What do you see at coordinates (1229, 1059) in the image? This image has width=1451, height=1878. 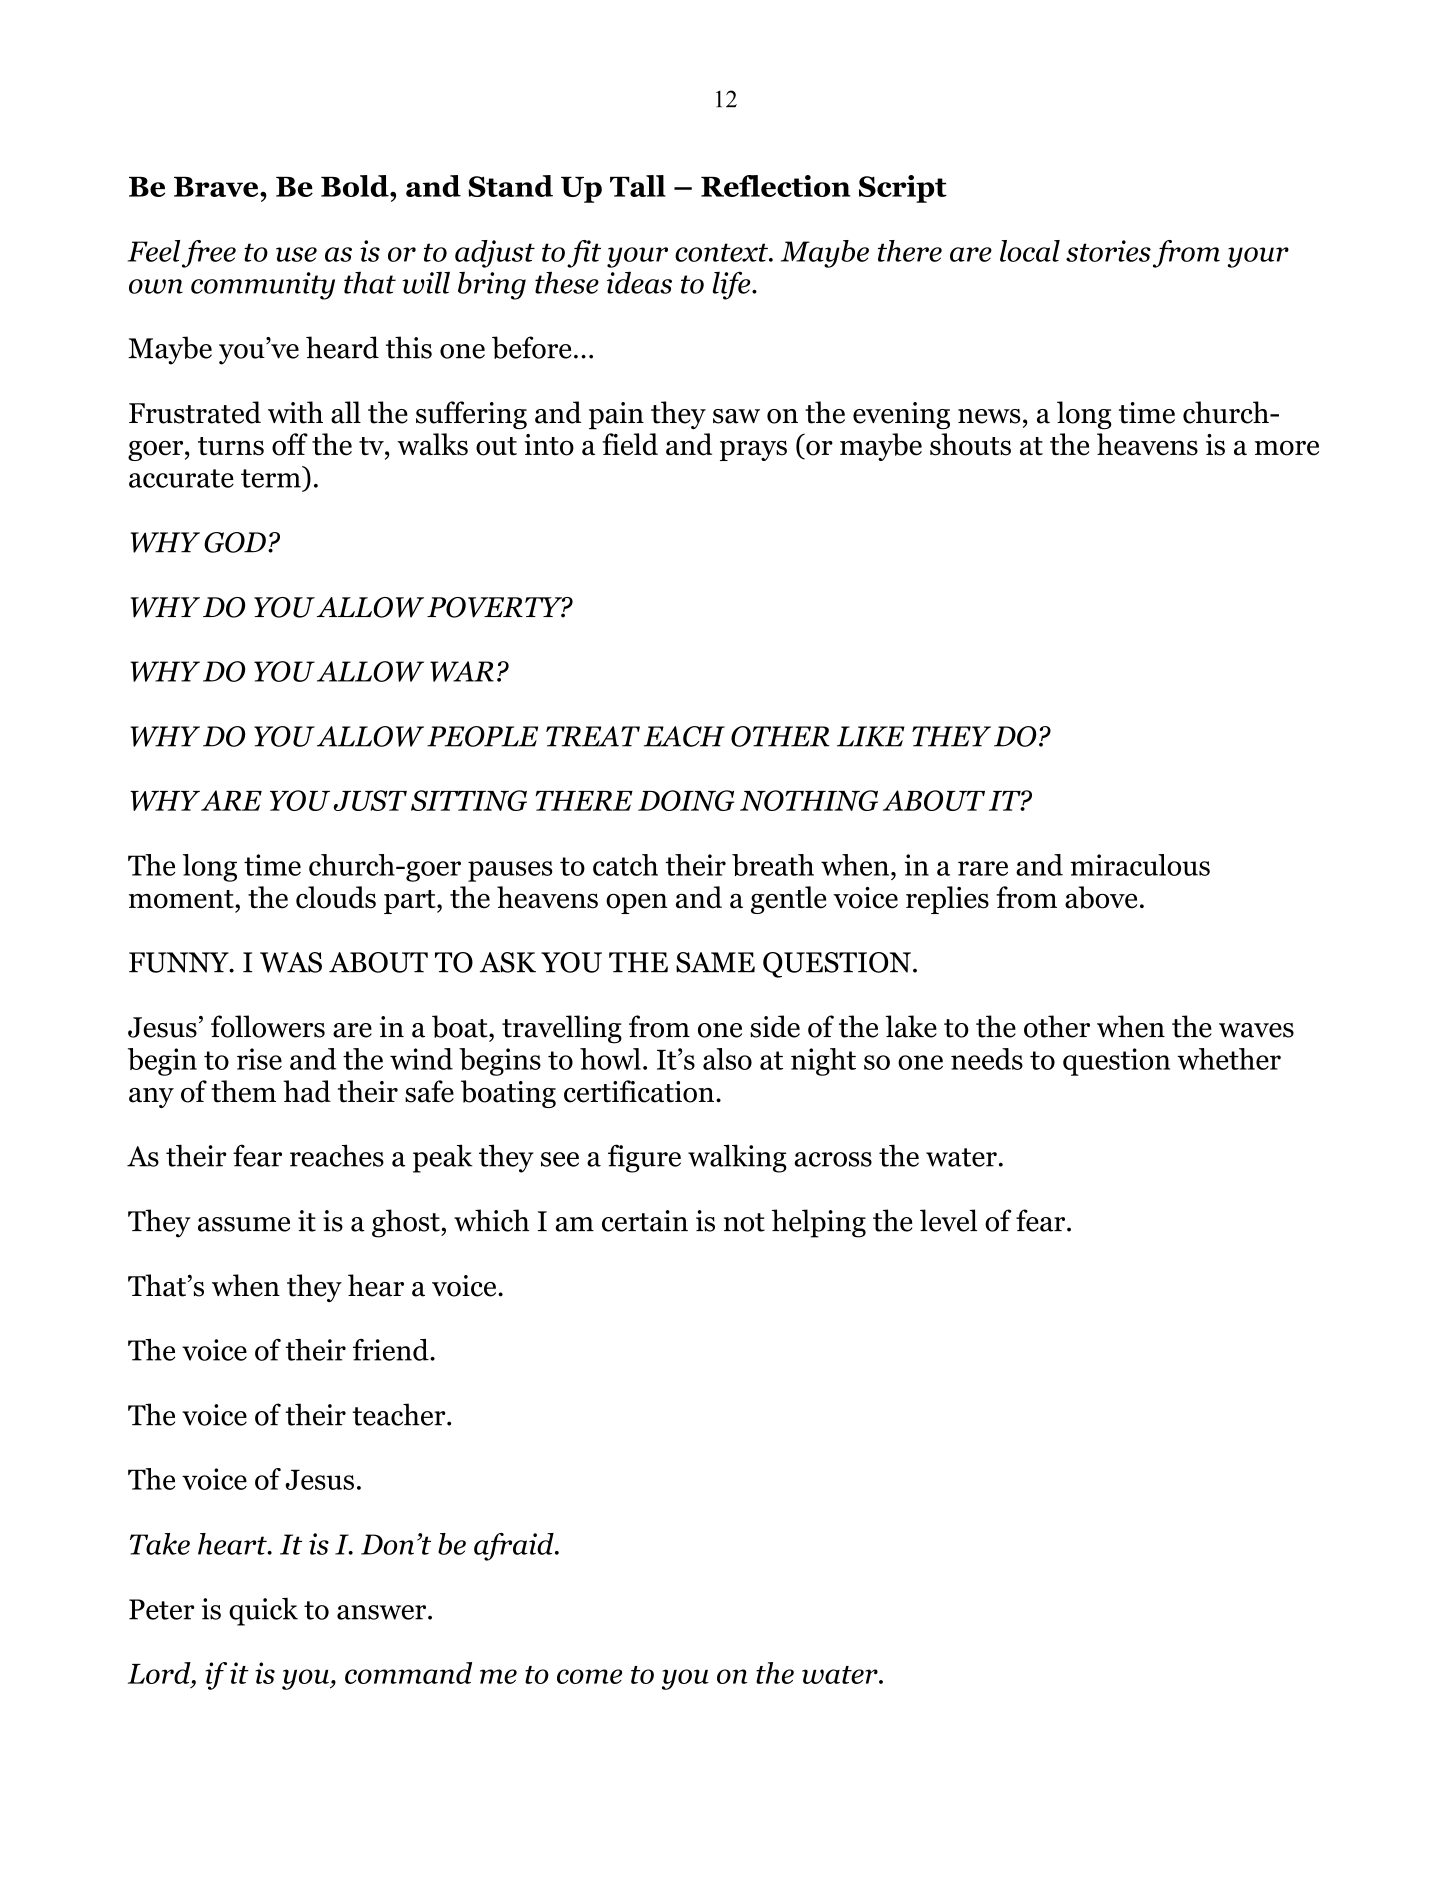 I see `whether` at bounding box center [1229, 1059].
